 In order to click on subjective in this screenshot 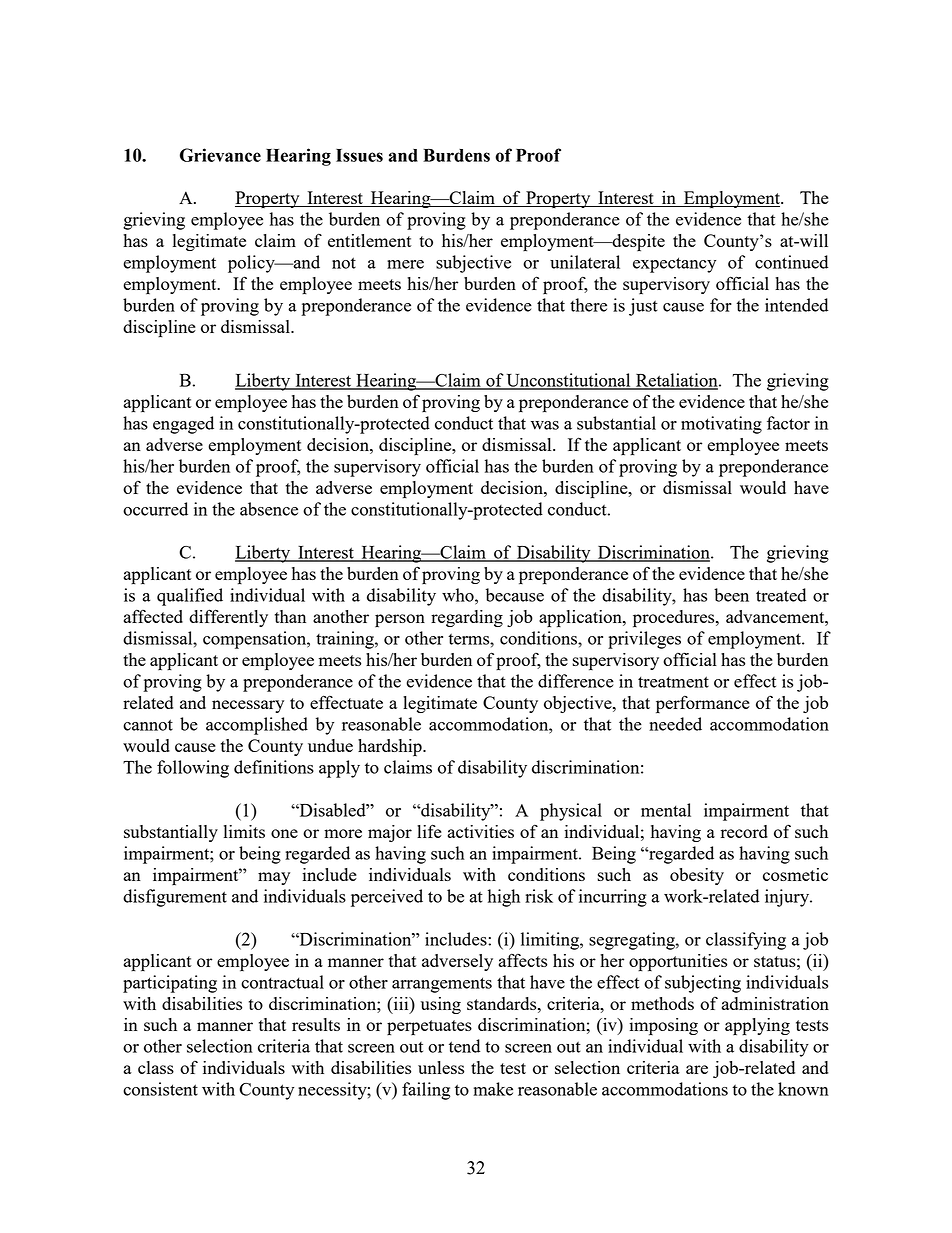, I will do `click(473, 264)`.
